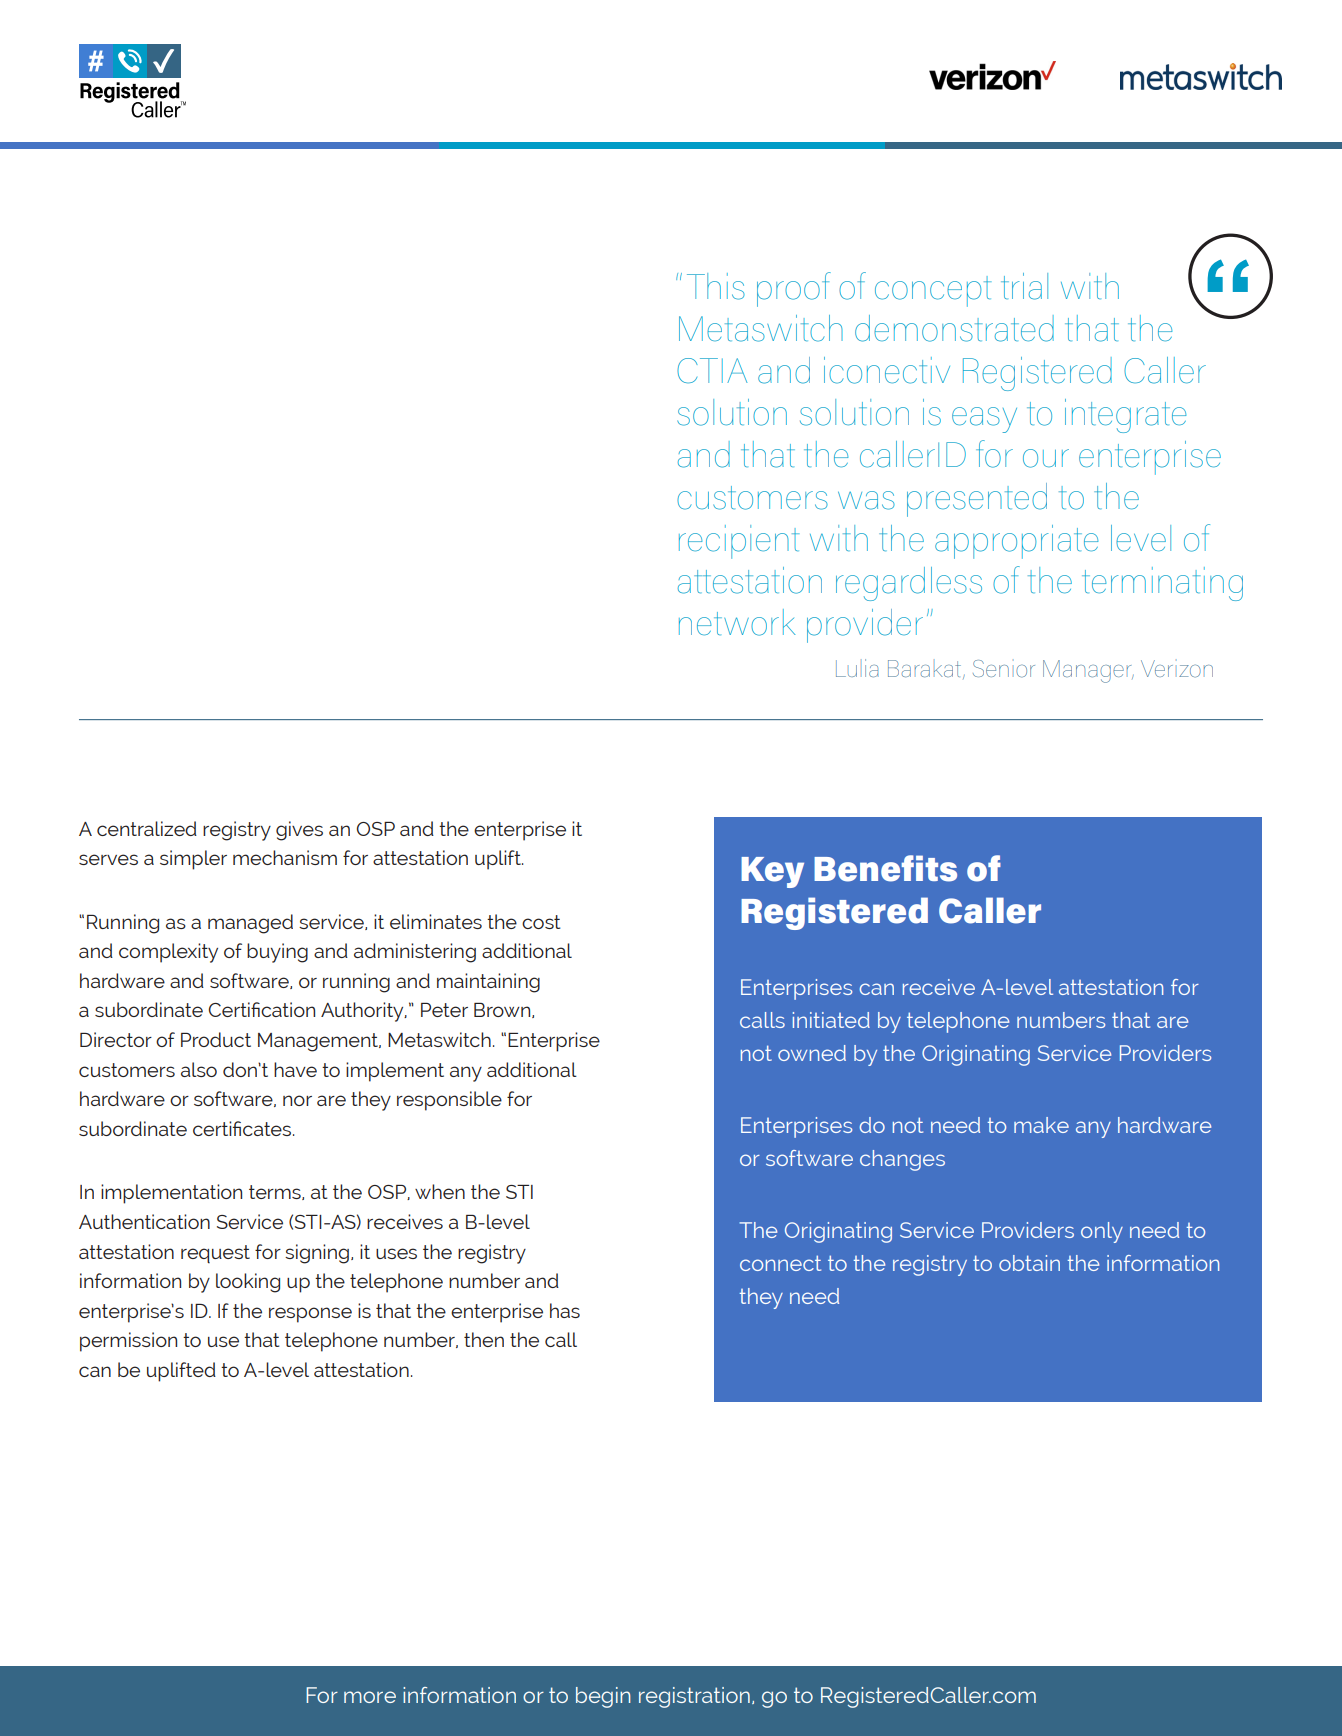 This image has width=1342, height=1736. I want to click on begin, so click(603, 1697).
